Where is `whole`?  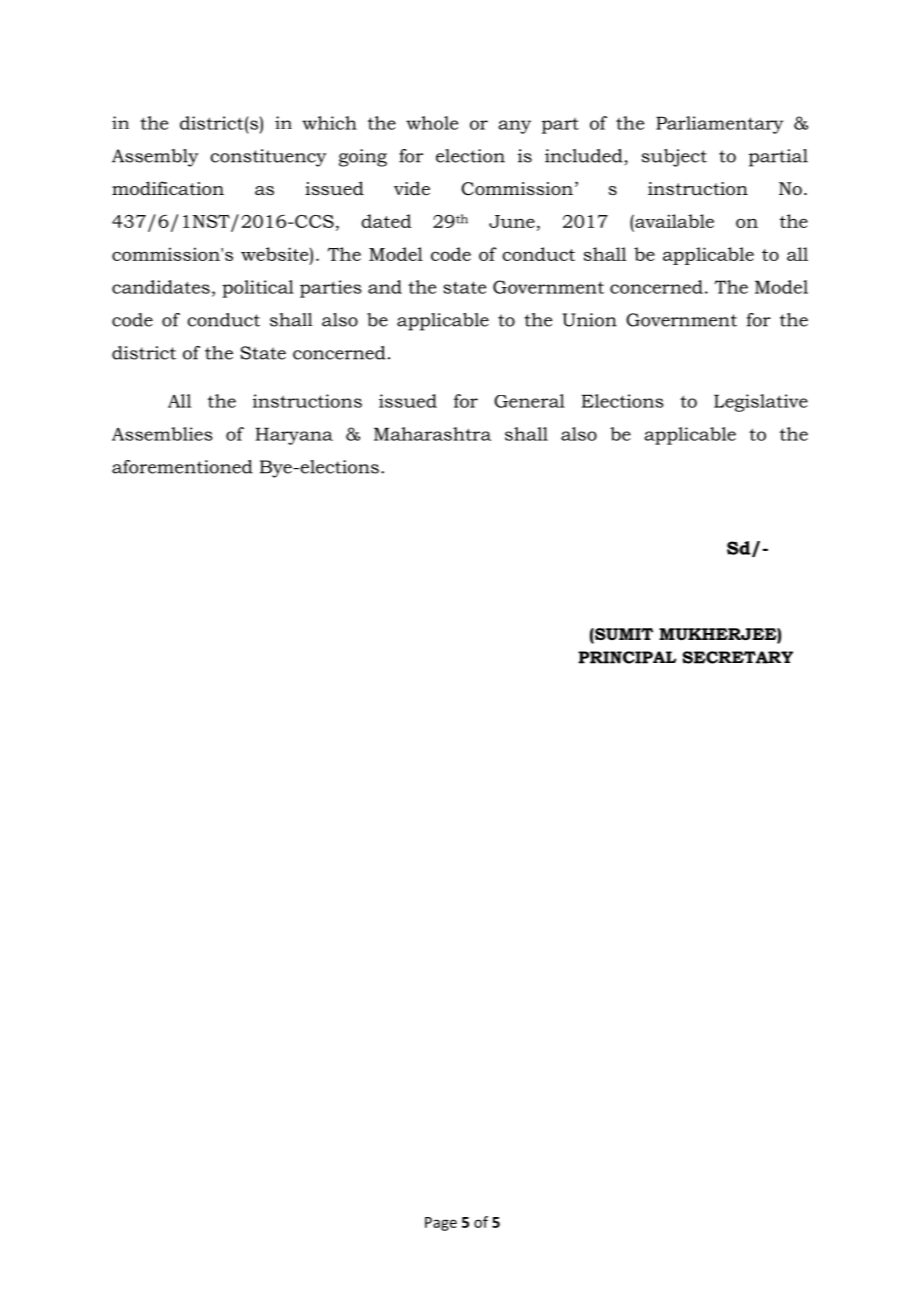
whole is located at coordinates (432, 123).
